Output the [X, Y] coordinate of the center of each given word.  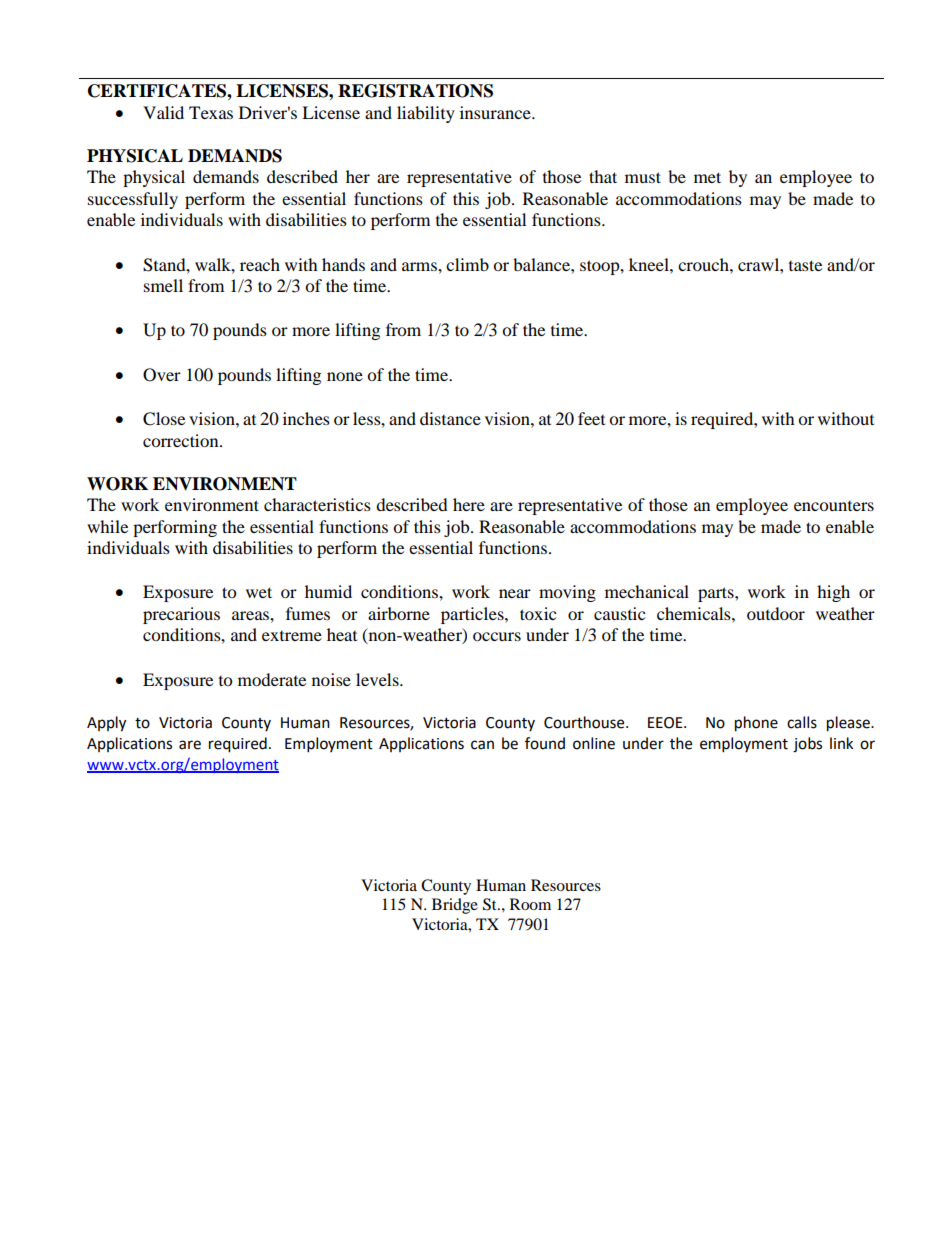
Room [530, 904]
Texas [211, 112]
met [707, 177]
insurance [496, 112]
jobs [807, 745]
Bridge [455, 906]
